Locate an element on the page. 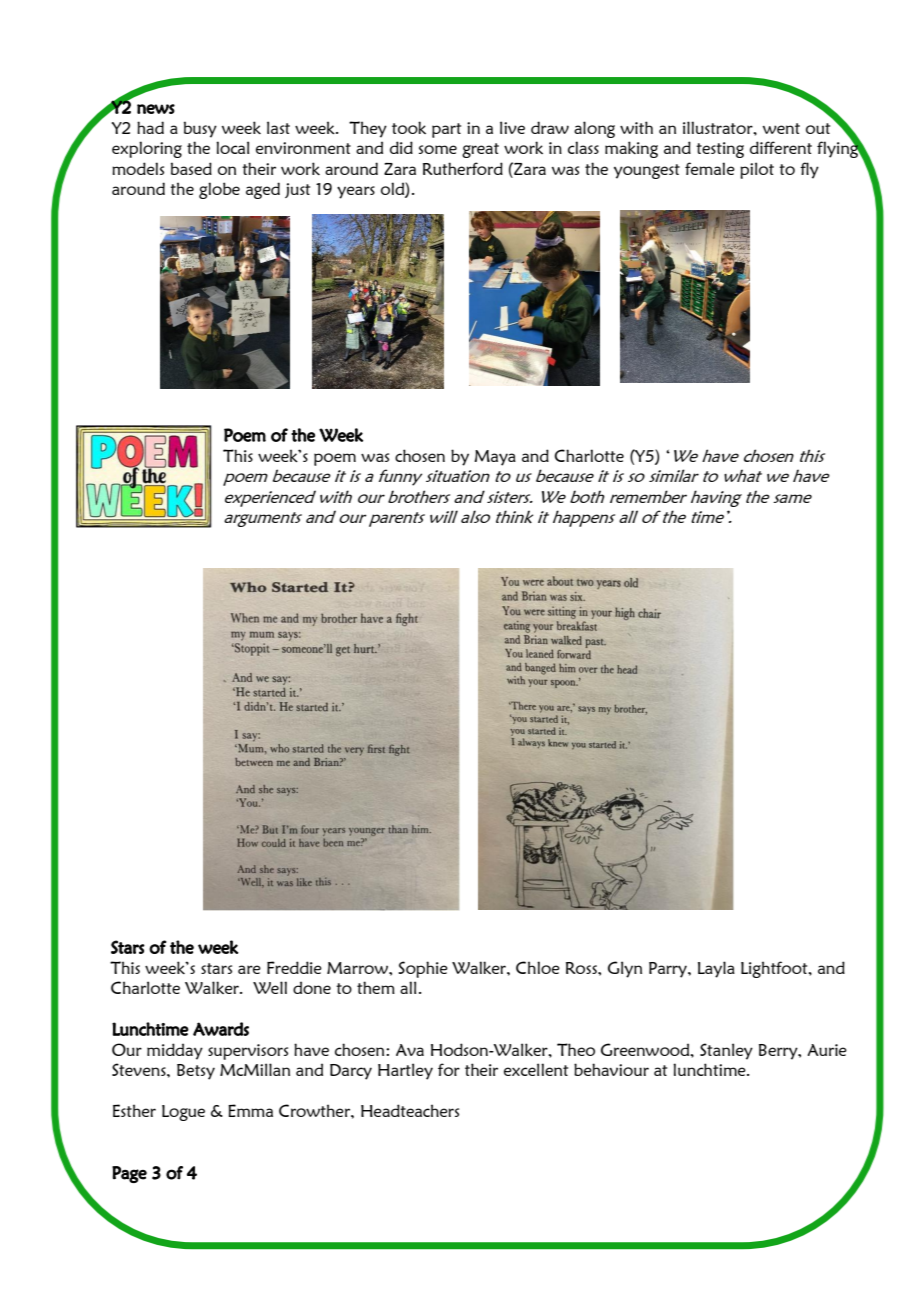 This document has width=924, height=1308. Emma is located at coordinates (250, 1110).
